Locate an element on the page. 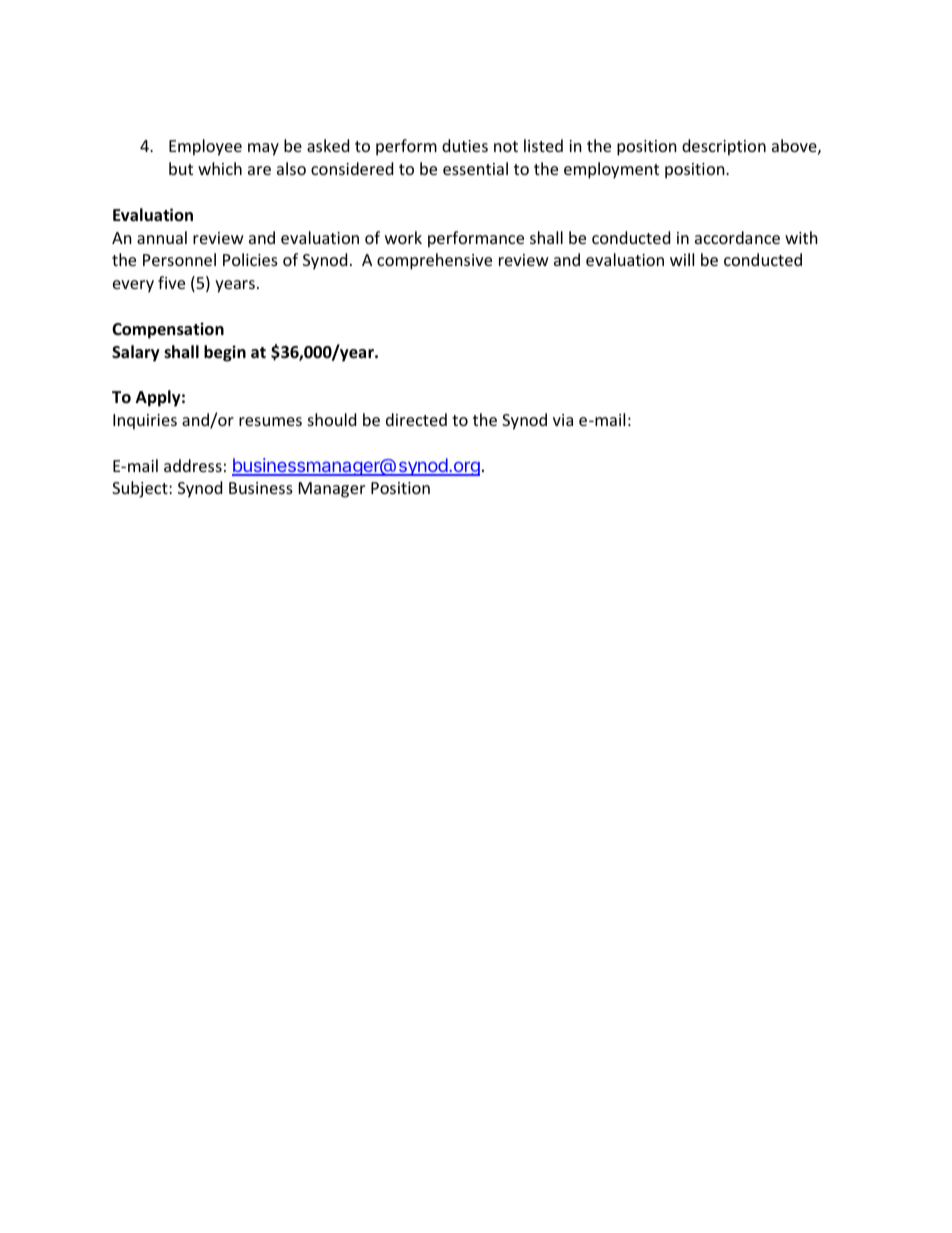 This page has height=1233, width=952. Compensation is located at coordinates (168, 330).
